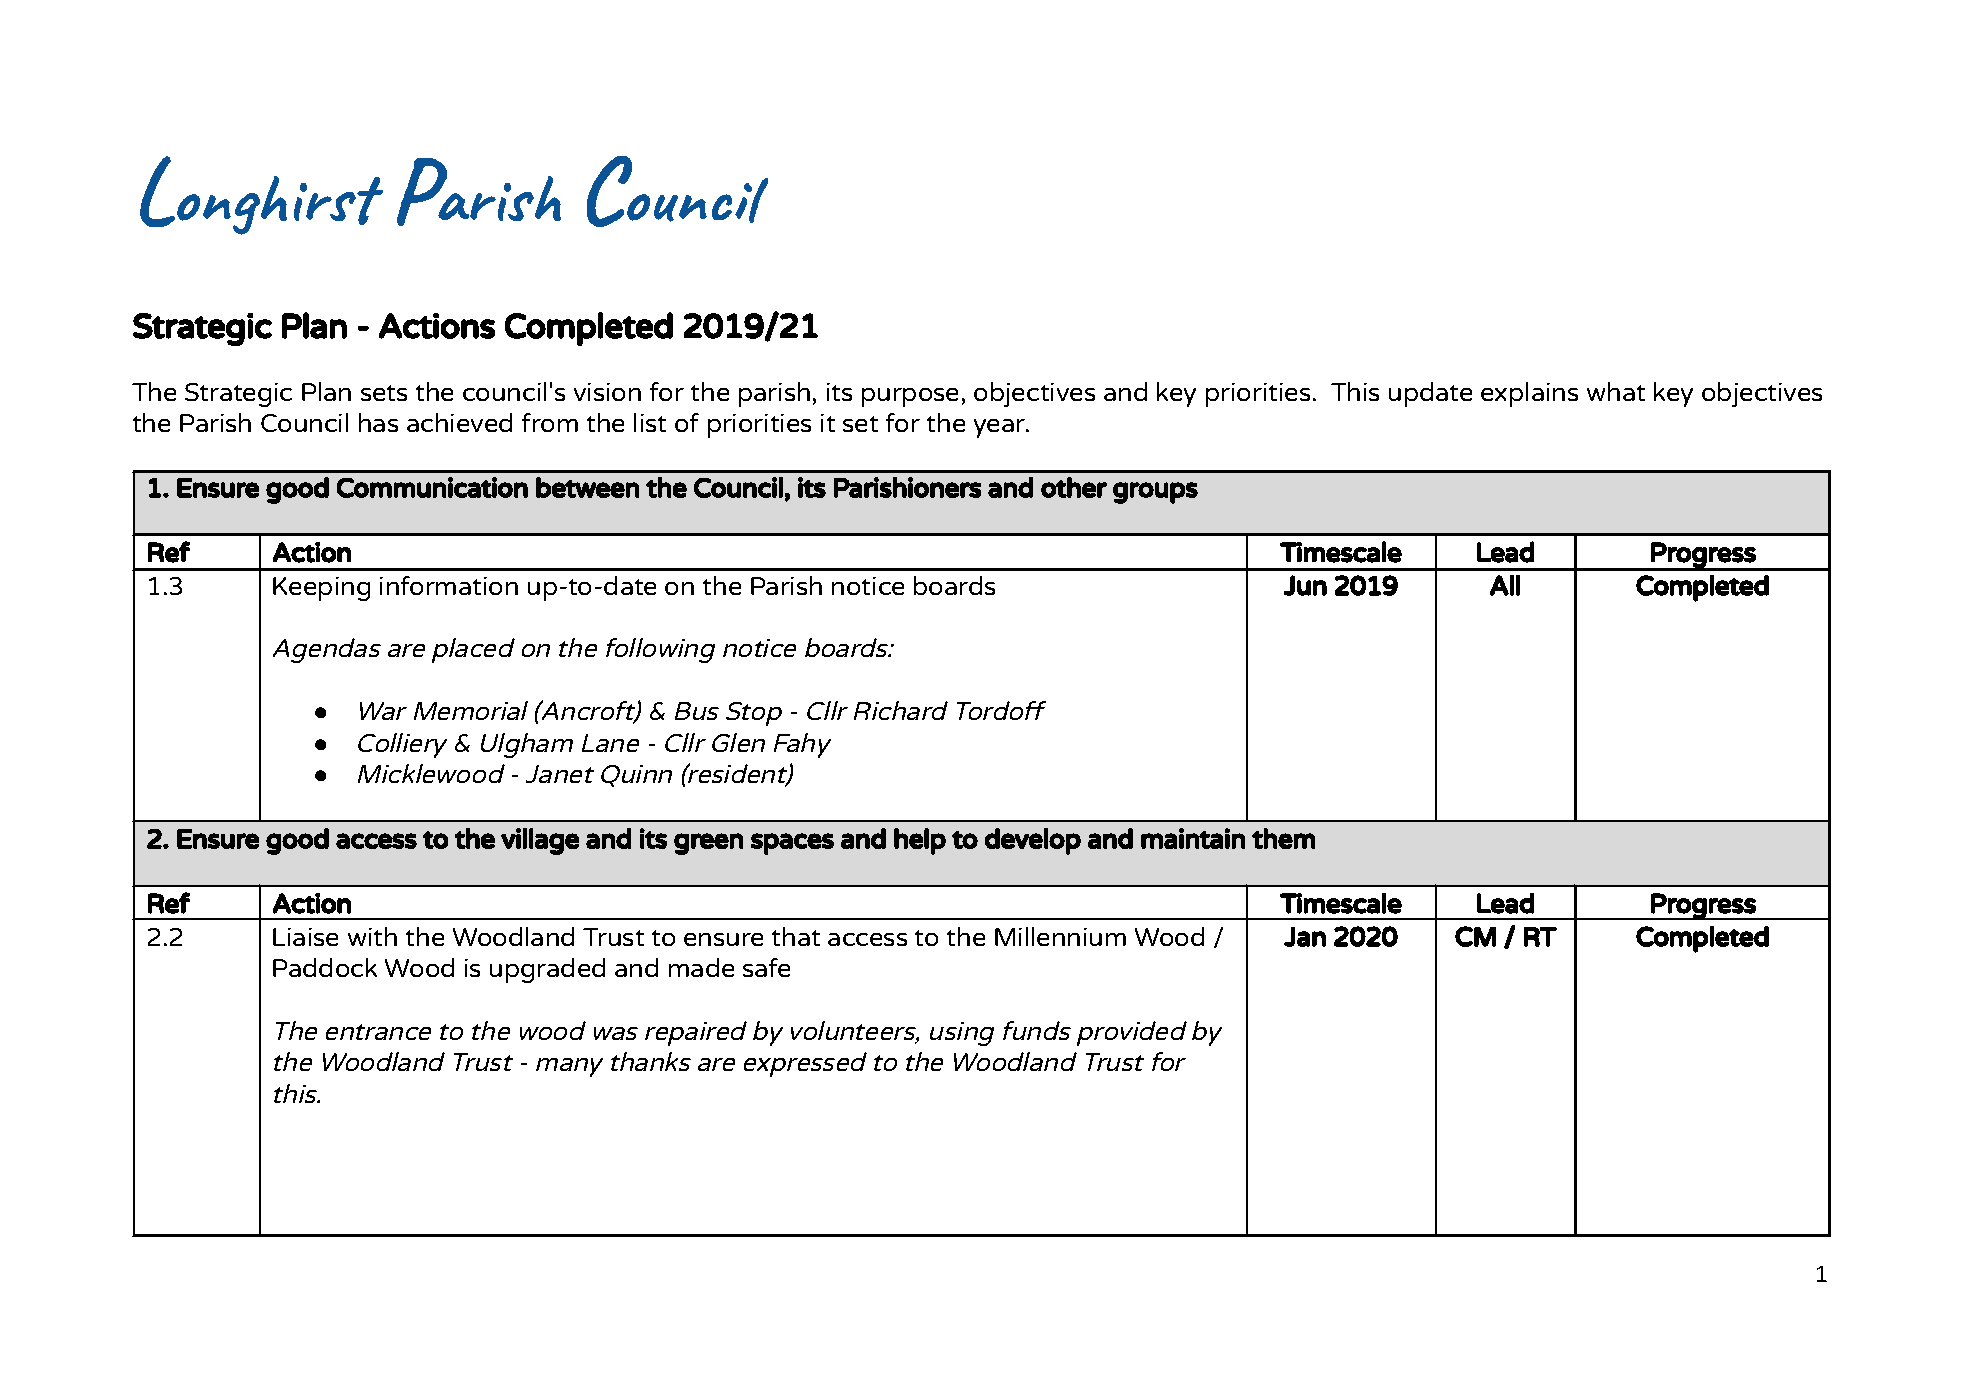 The height and width of the image is (1388, 1961). Describe the element at coordinates (1283, 838) in the image. I see `them` at that location.
